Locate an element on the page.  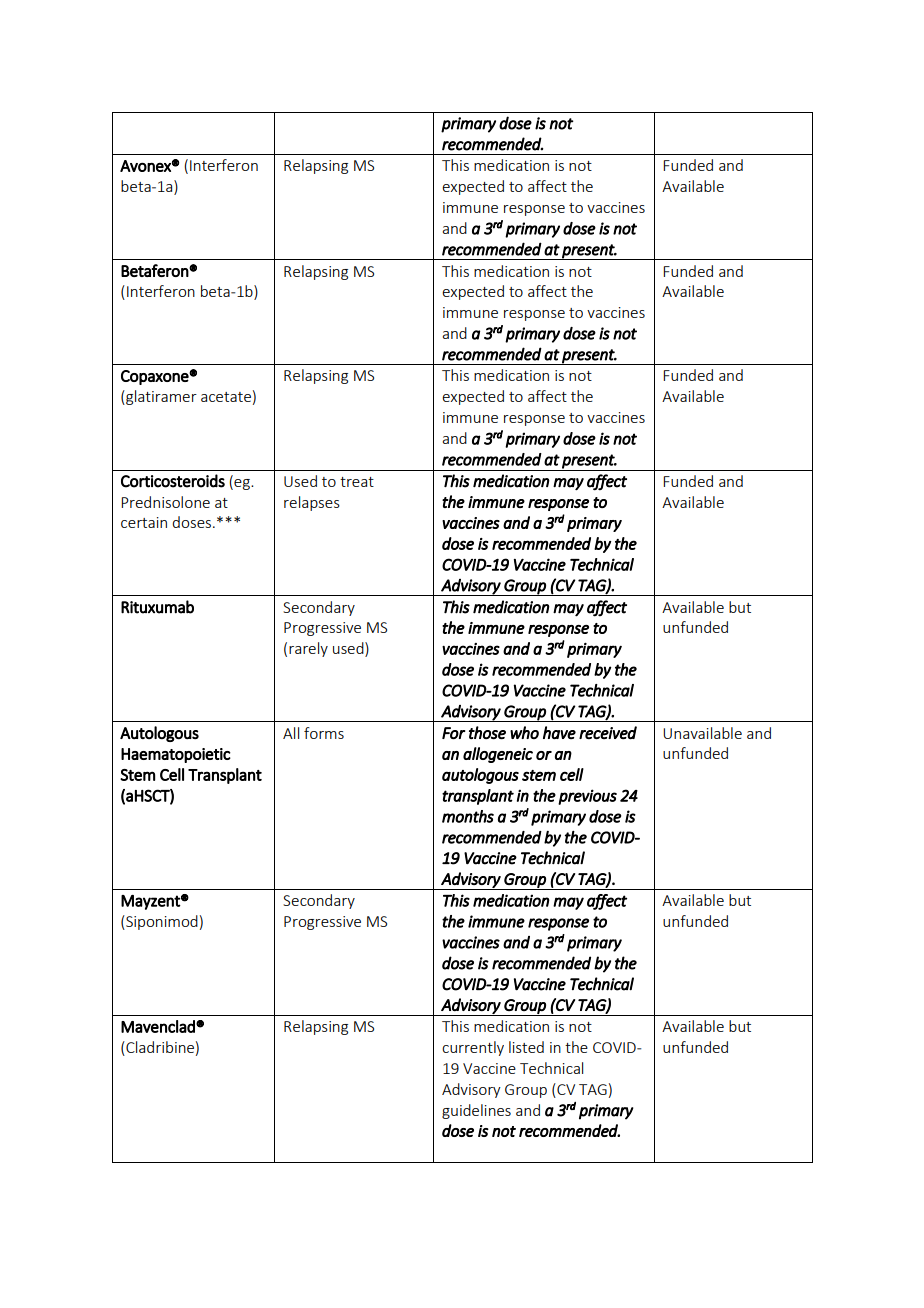
guidelines is located at coordinates (476, 1111).
